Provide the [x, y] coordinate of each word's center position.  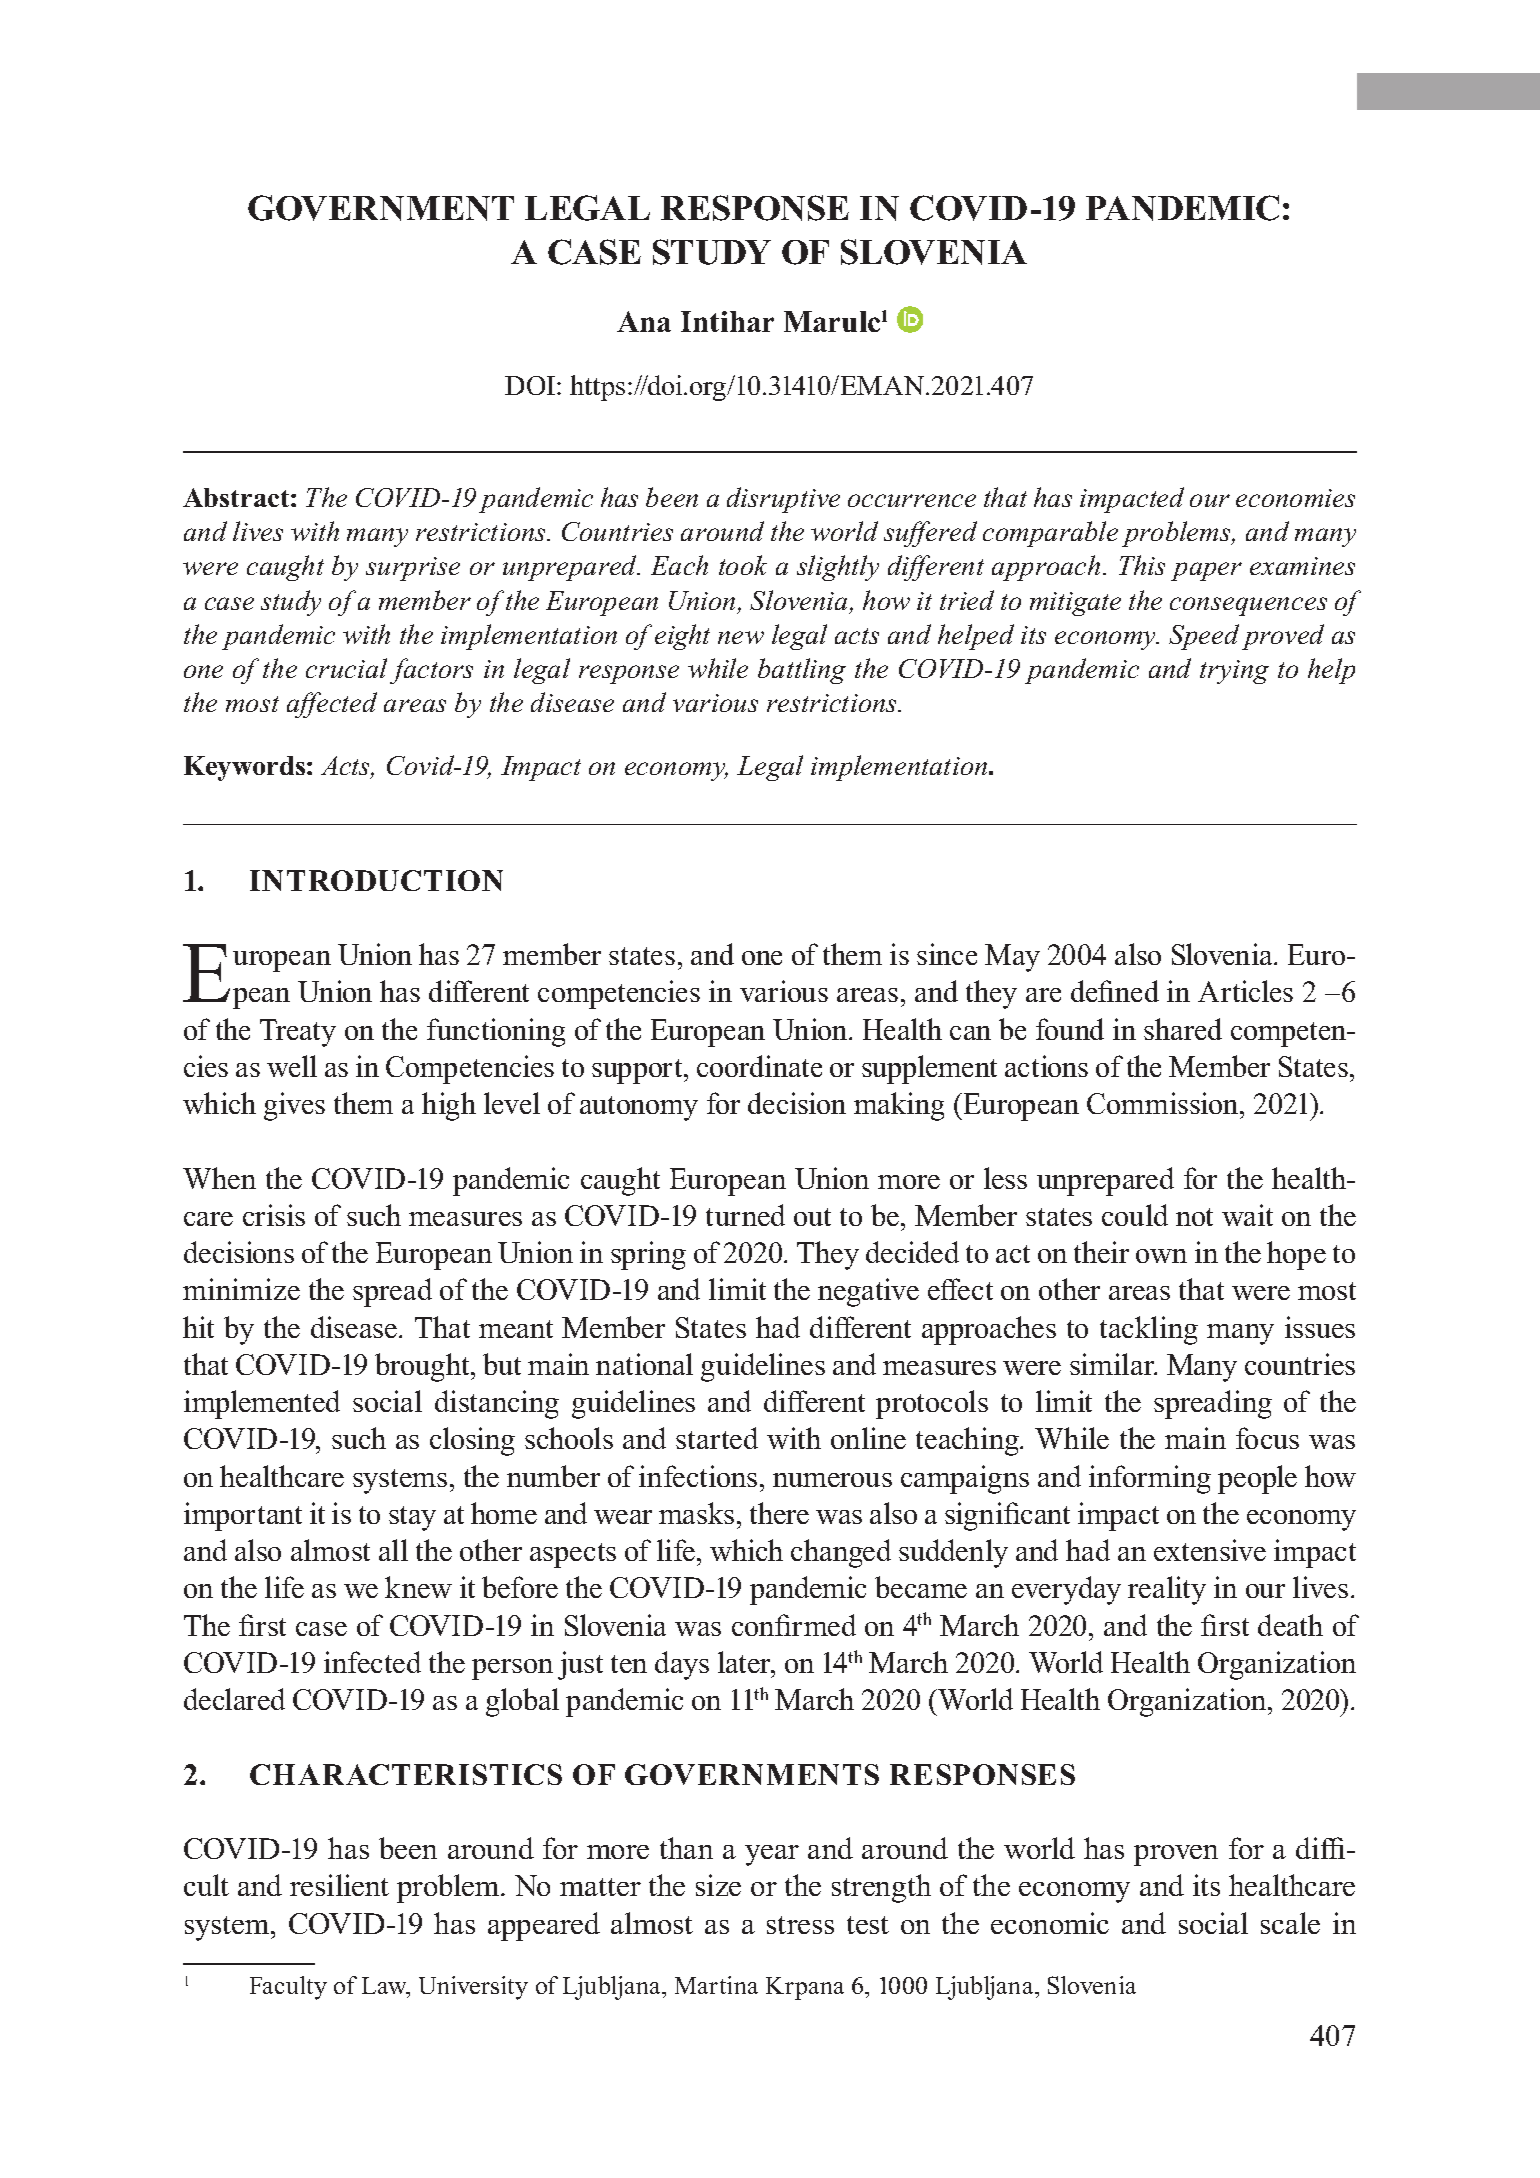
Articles [1245, 991]
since [947, 954]
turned [745, 1215]
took [743, 565]
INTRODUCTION [376, 880]
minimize [241, 1289]
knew [418, 1587]
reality [1167, 1590]
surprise [413, 569]
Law [385, 1987]
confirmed [794, 1625]
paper [1206, 571]
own [1161, 1256]
